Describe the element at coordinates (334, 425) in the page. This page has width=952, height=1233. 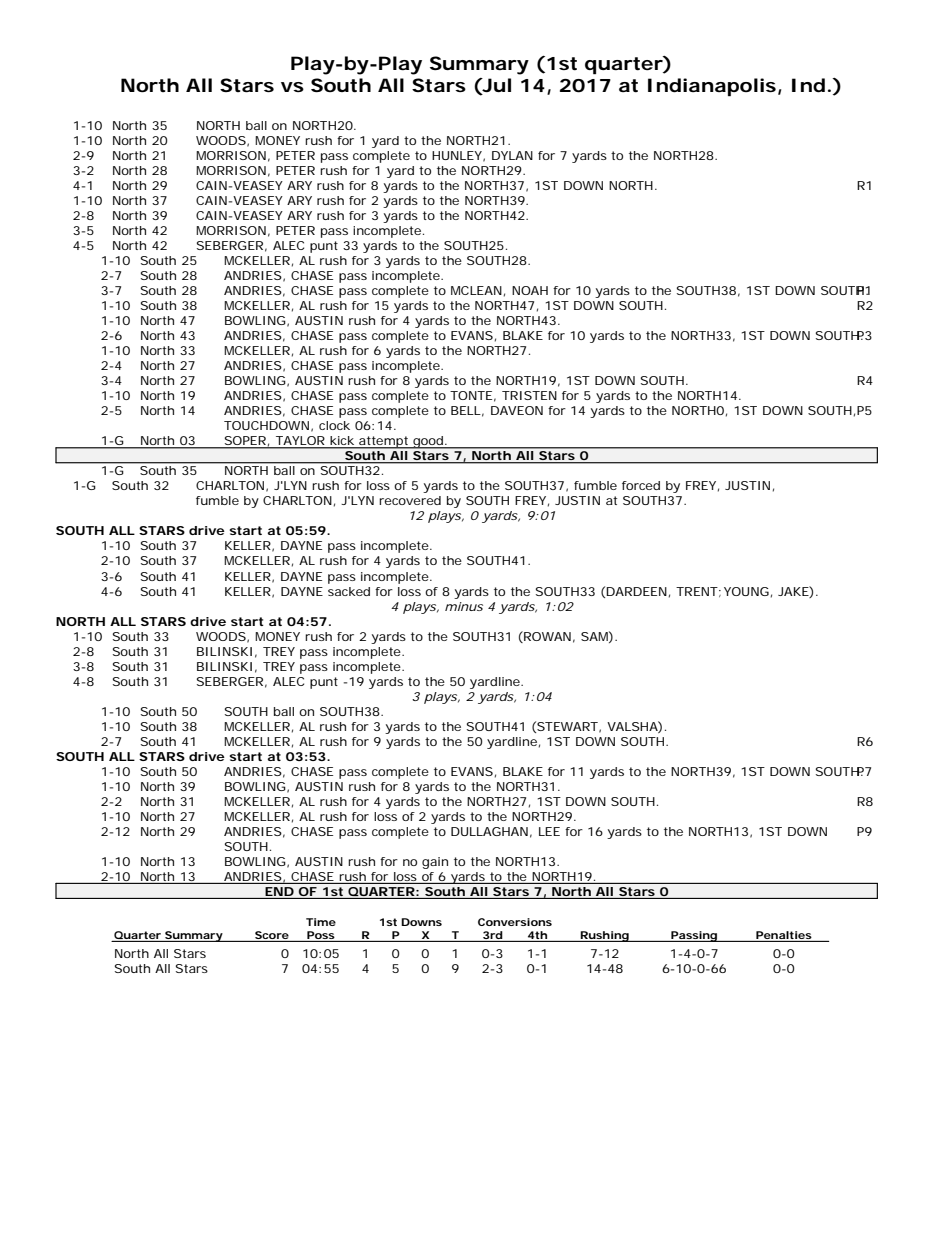
I see `clock` at that location.
